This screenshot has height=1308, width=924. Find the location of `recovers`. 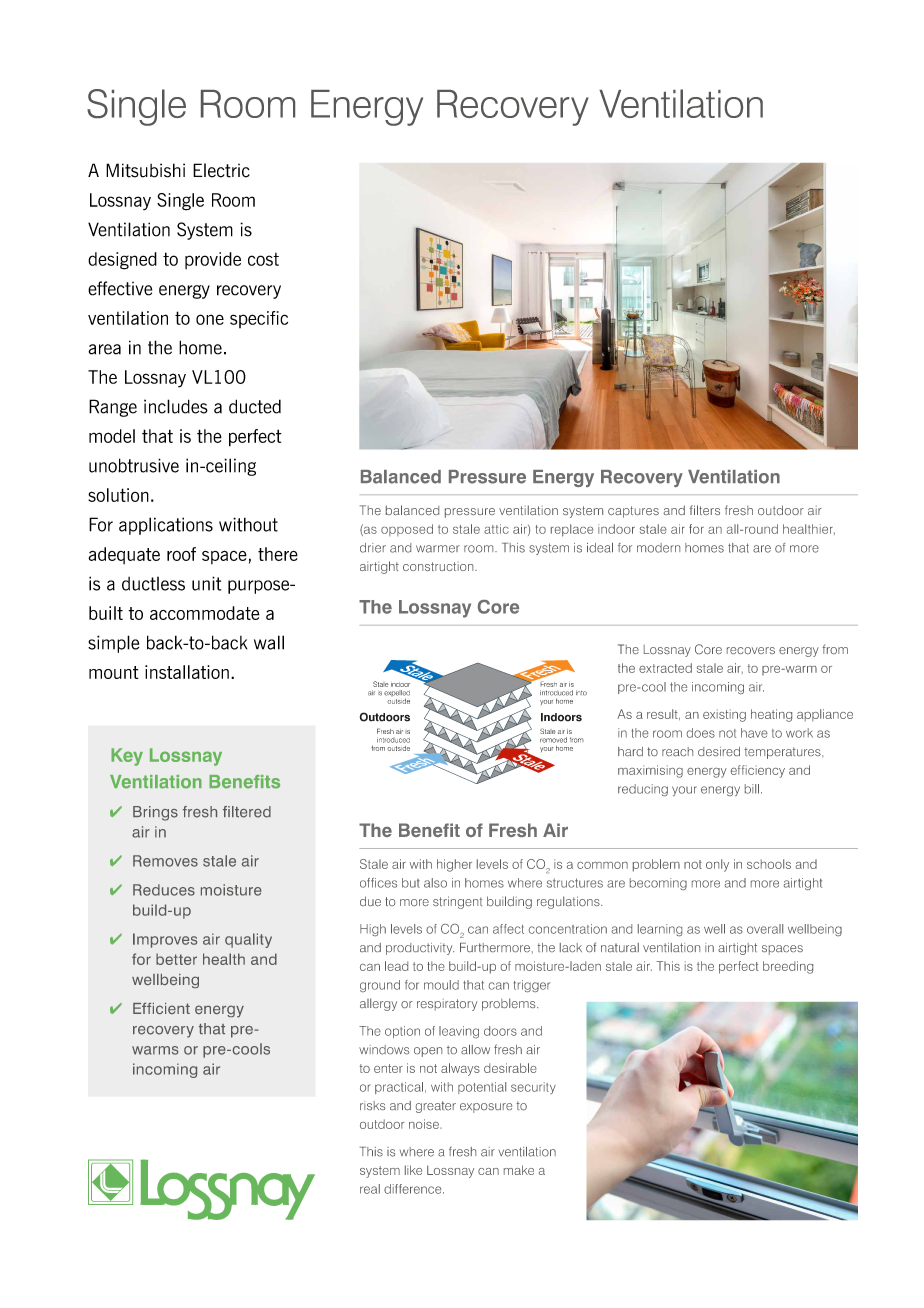

recovers is located at coordinates (751, 650).
